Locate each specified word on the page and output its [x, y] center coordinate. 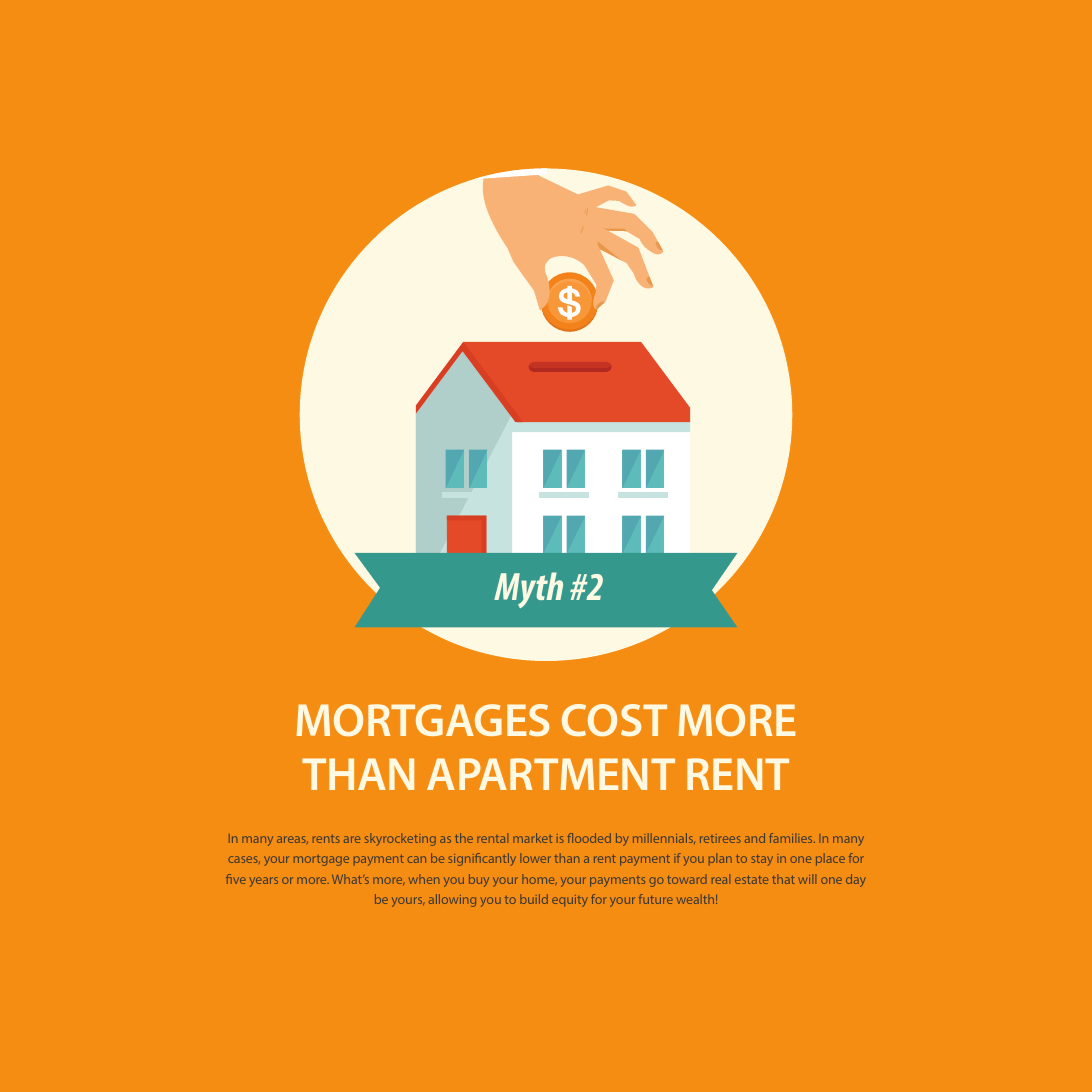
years [264, 882]
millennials [664, 838]
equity [570, 901]
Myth [528, 590]
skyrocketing [400, 839]
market [532, 838]
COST [614, 720]
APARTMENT [551, 774]
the [464, 838]
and [755, 838]
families [792, 838]
